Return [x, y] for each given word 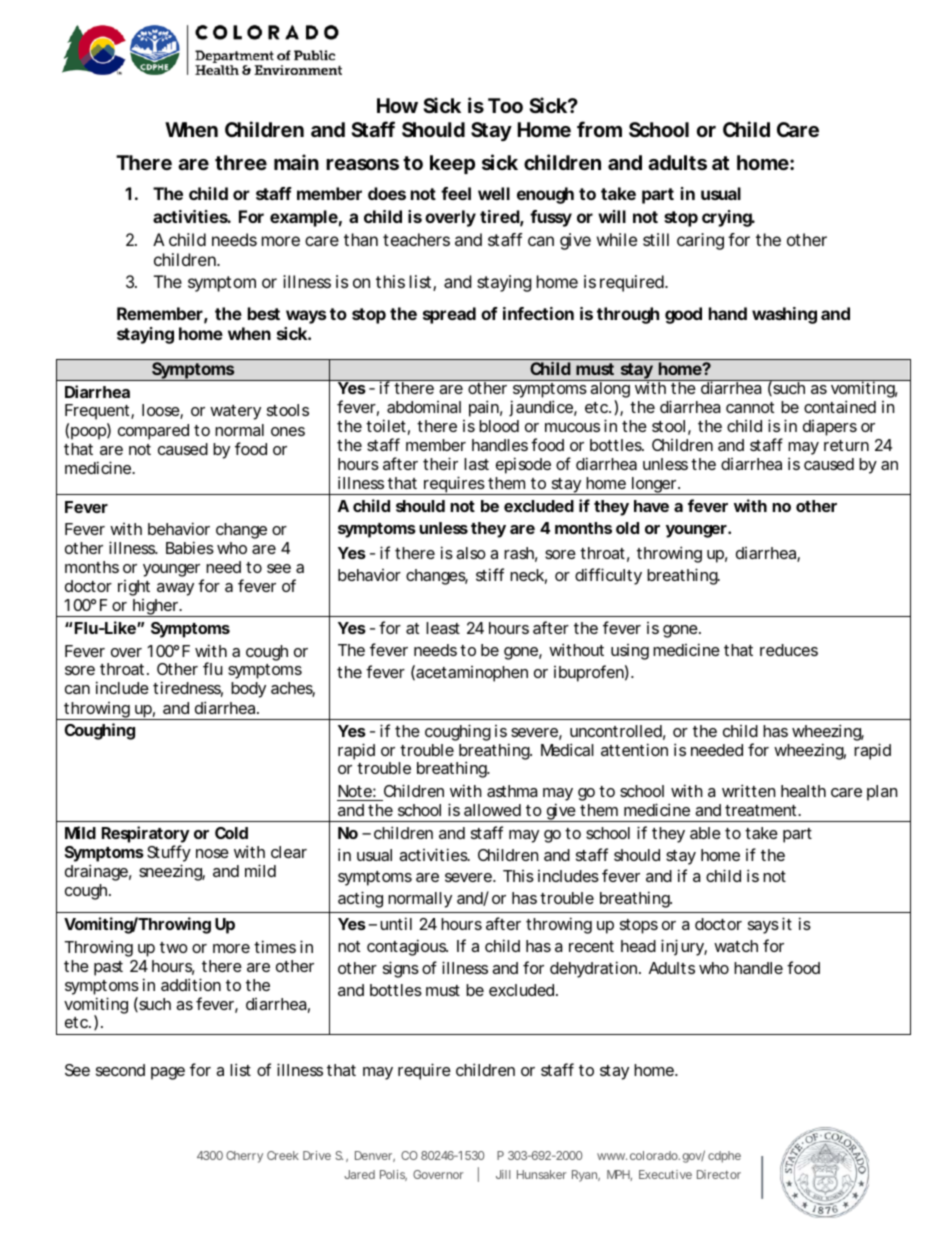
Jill [503, 1174]
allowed [492, 810]
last [476, 464]
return [846, 445]
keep [452, 164]
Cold [231, 833]
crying [728, 218]
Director [719, 1174]
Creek [283, 1155]
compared [153, 432]
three [241, 162]
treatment [762, 810]
